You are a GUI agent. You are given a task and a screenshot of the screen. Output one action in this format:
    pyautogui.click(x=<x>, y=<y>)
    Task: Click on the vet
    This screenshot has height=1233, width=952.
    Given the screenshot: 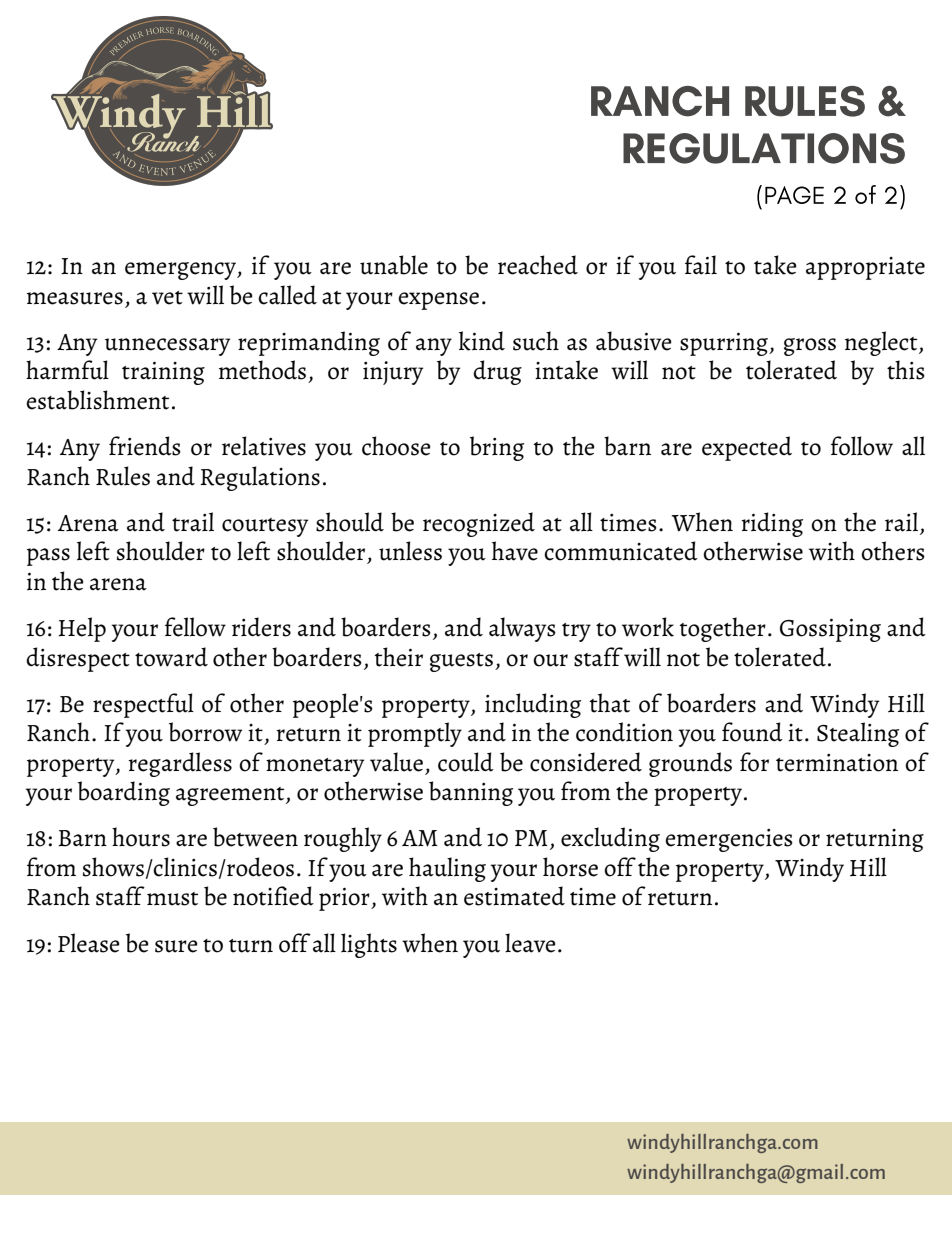 What is the action you would take?
    pyautogui.click(x=167, y=298)
